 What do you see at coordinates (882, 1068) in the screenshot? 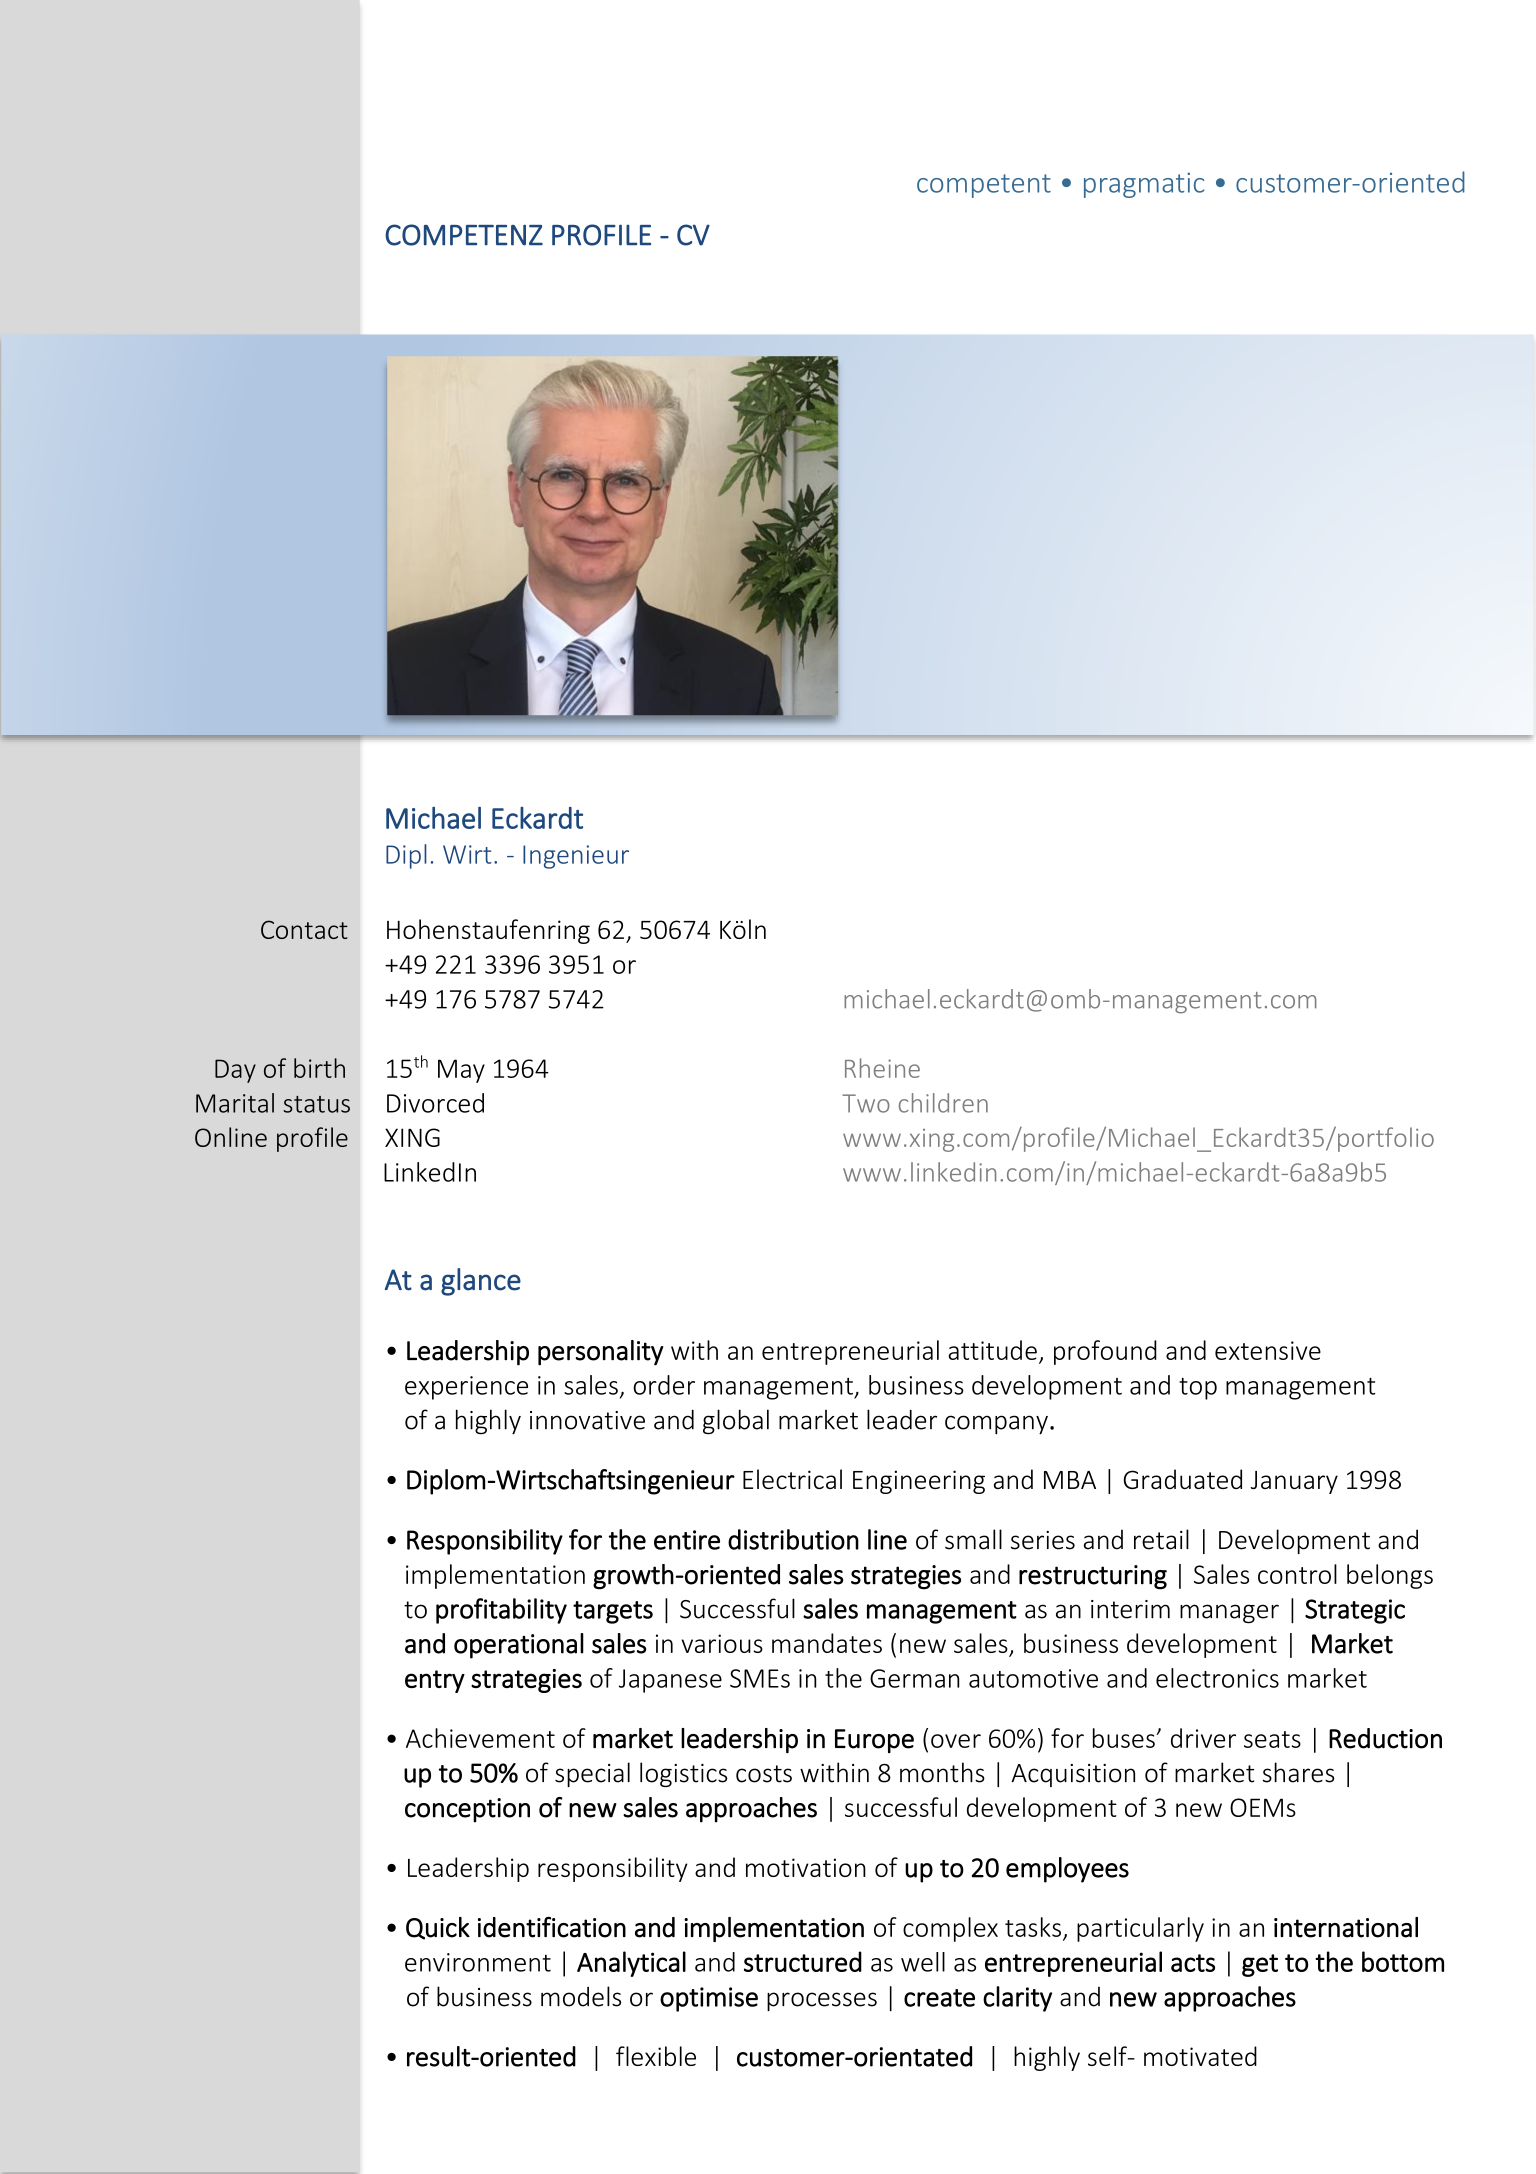
I see `Rheine` at bounding box center [882, 1068].
